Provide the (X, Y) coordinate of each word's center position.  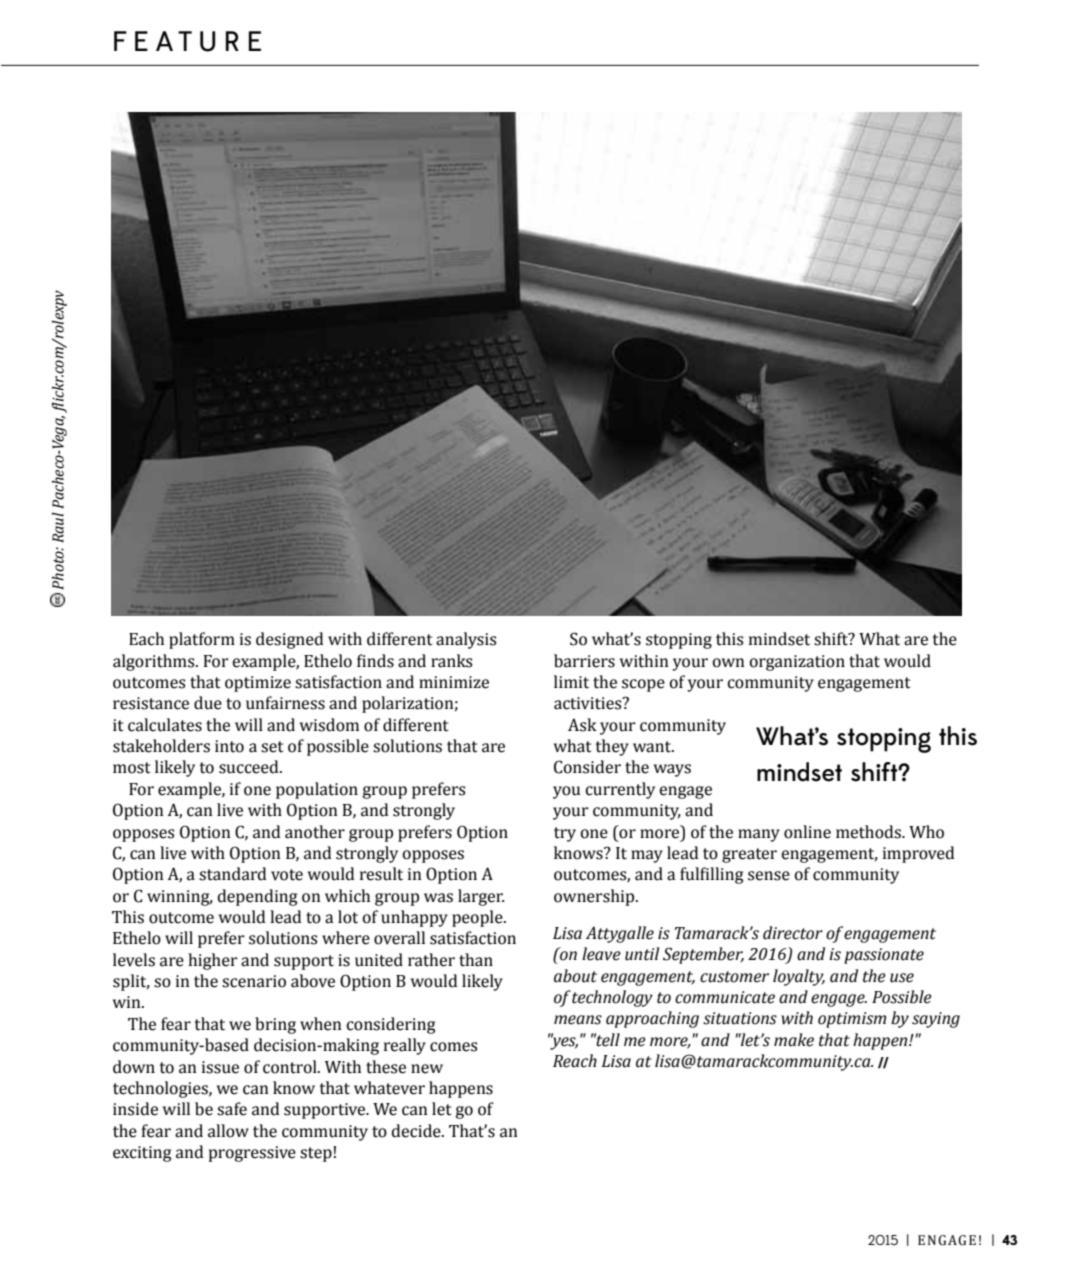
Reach (575, 1061)
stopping (884, 740)
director (793, 933)
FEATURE (187, 41)
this (958, 736)
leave (601, 954)
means (578, 1020)
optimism (852, 1020)
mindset (799, 772)
